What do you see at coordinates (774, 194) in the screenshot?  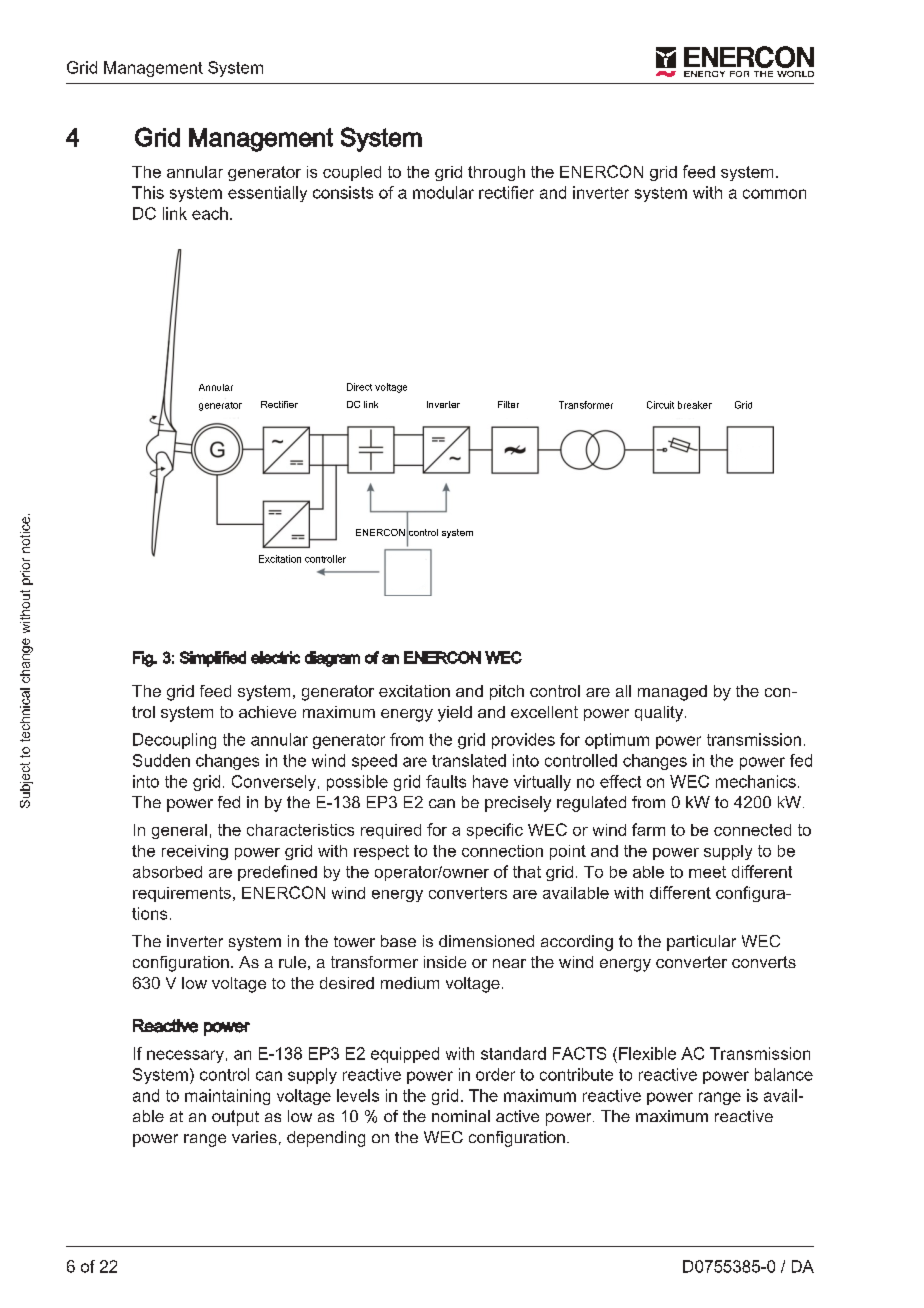 I see `common` at bounding box center [774, 194].
